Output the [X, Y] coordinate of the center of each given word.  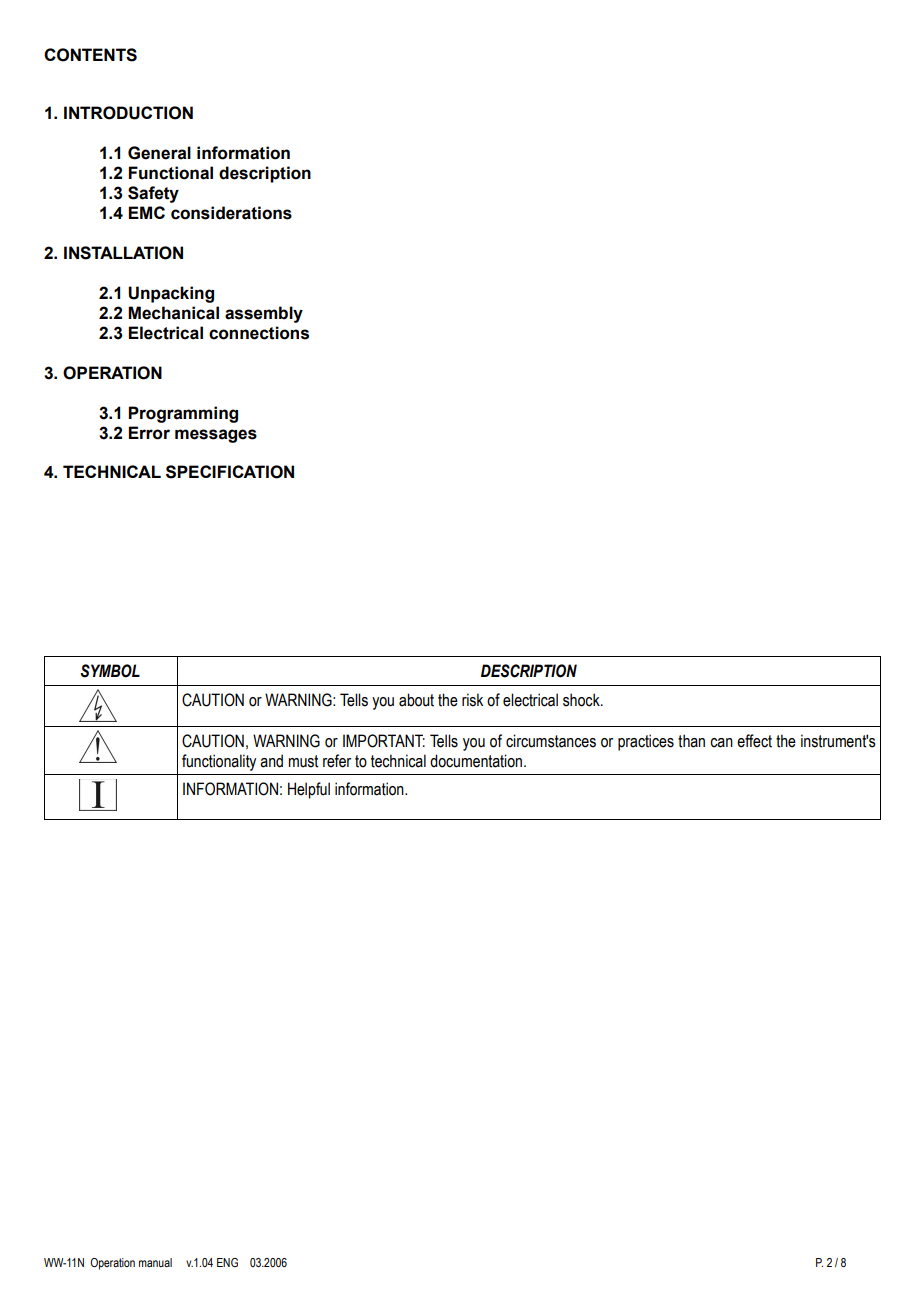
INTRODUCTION [128, 113]
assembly [264, 314]
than [691, 741]
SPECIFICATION [230, 472]
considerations [231, 213]
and [271, 761]
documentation [477, 761]
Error [149, 433]
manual [155, 1262]
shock [582, 700]
